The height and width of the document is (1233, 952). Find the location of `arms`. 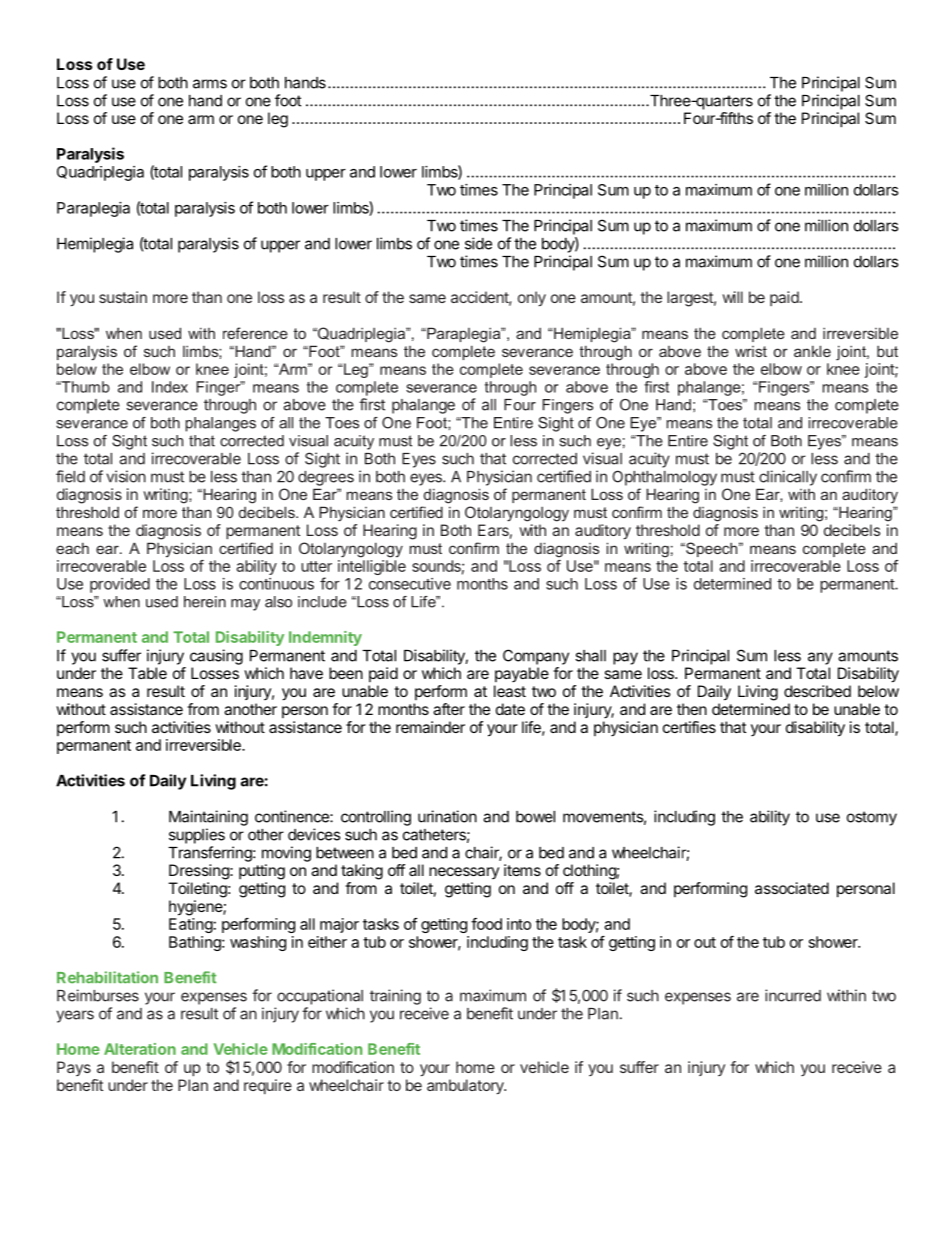

arms is located at coordinates (210, 84).
